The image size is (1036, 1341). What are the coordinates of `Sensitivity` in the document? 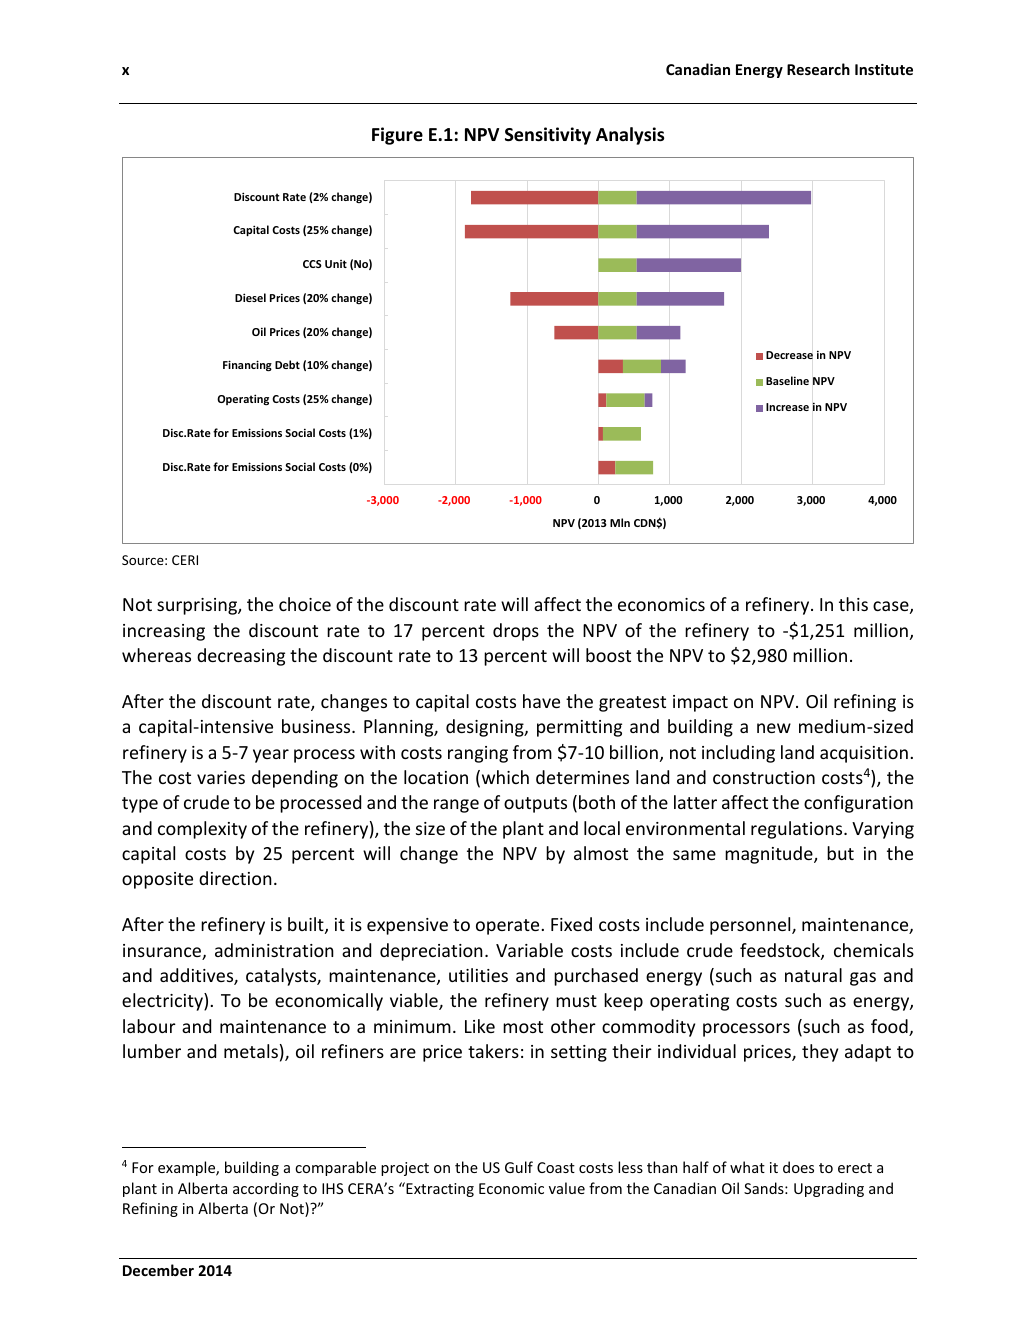 It's located at (548, 136).
